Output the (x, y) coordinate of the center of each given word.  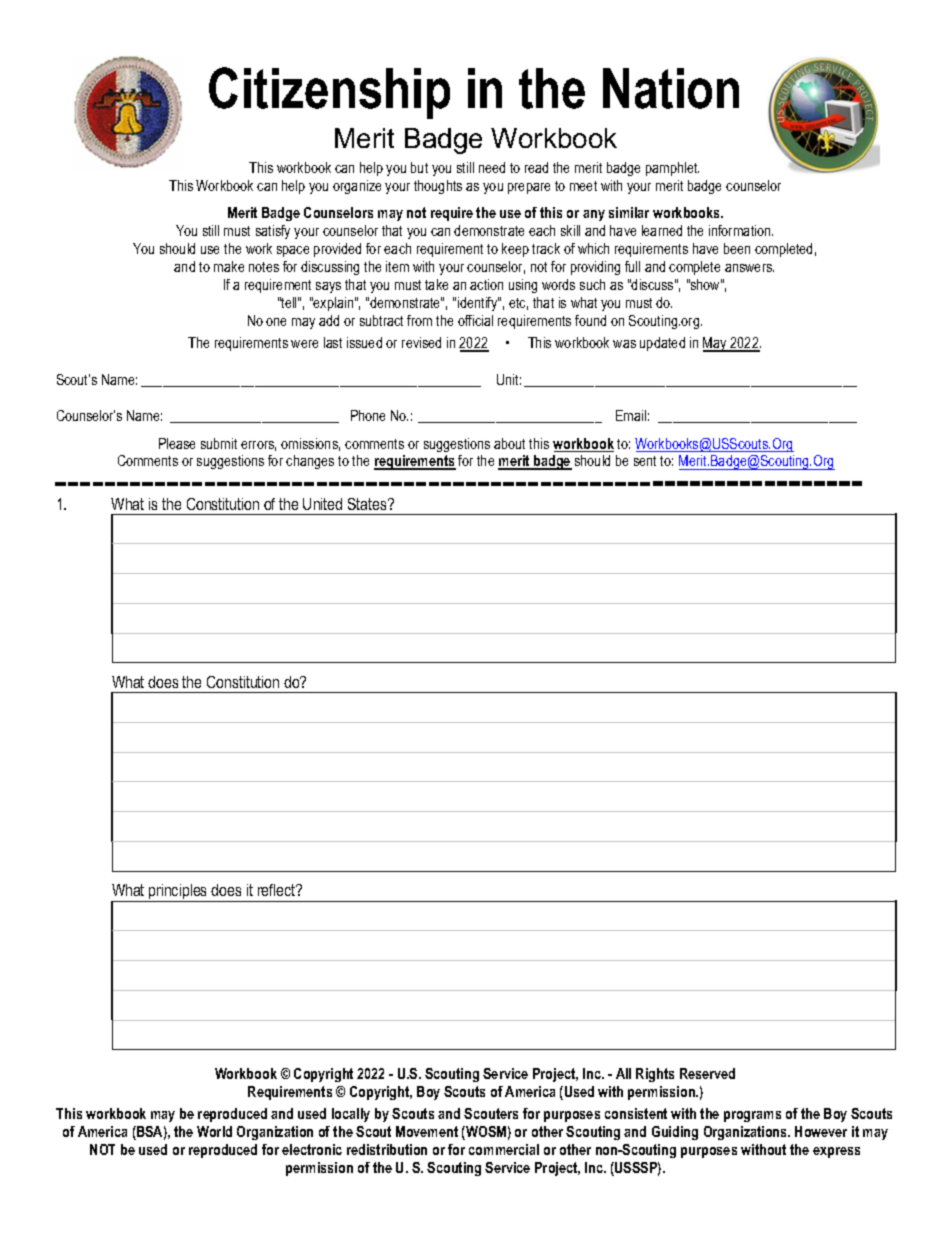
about (509, 443)
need (492, 167)
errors (258, 446)
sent (645, 461)
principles (178, 893)
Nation (671, 88)
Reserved (707, 1073)
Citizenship (329, 93)
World (214, 1131)
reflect (278, 890)
